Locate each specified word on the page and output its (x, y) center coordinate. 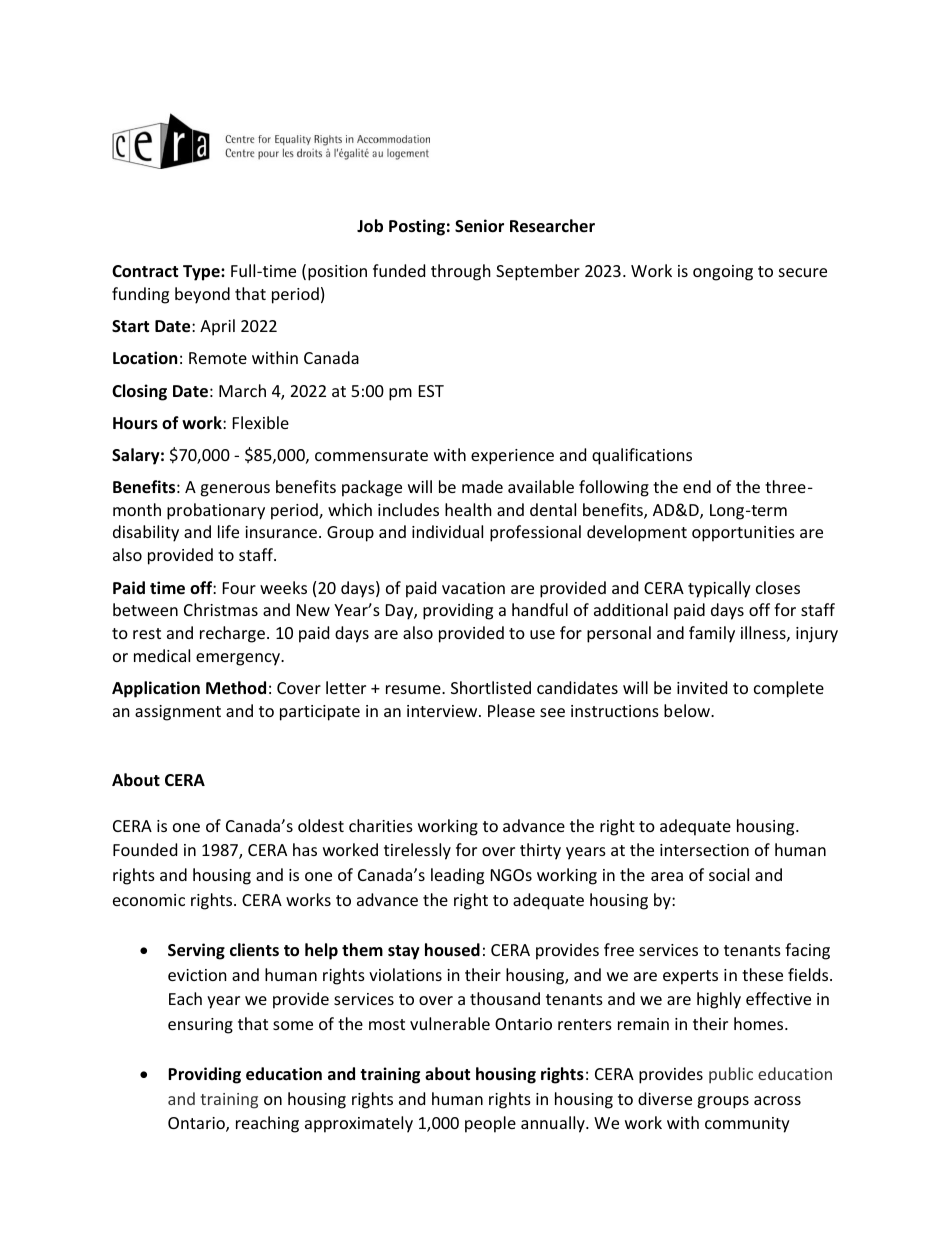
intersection (704, 850)
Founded (145, 849)
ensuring (200, 1026)
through (461, 272)
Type (202, 273)
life (228, 531)
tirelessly (417, 851)
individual (447, 531)
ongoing (723, 273)
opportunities (743, 534)
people (490, 1124)
